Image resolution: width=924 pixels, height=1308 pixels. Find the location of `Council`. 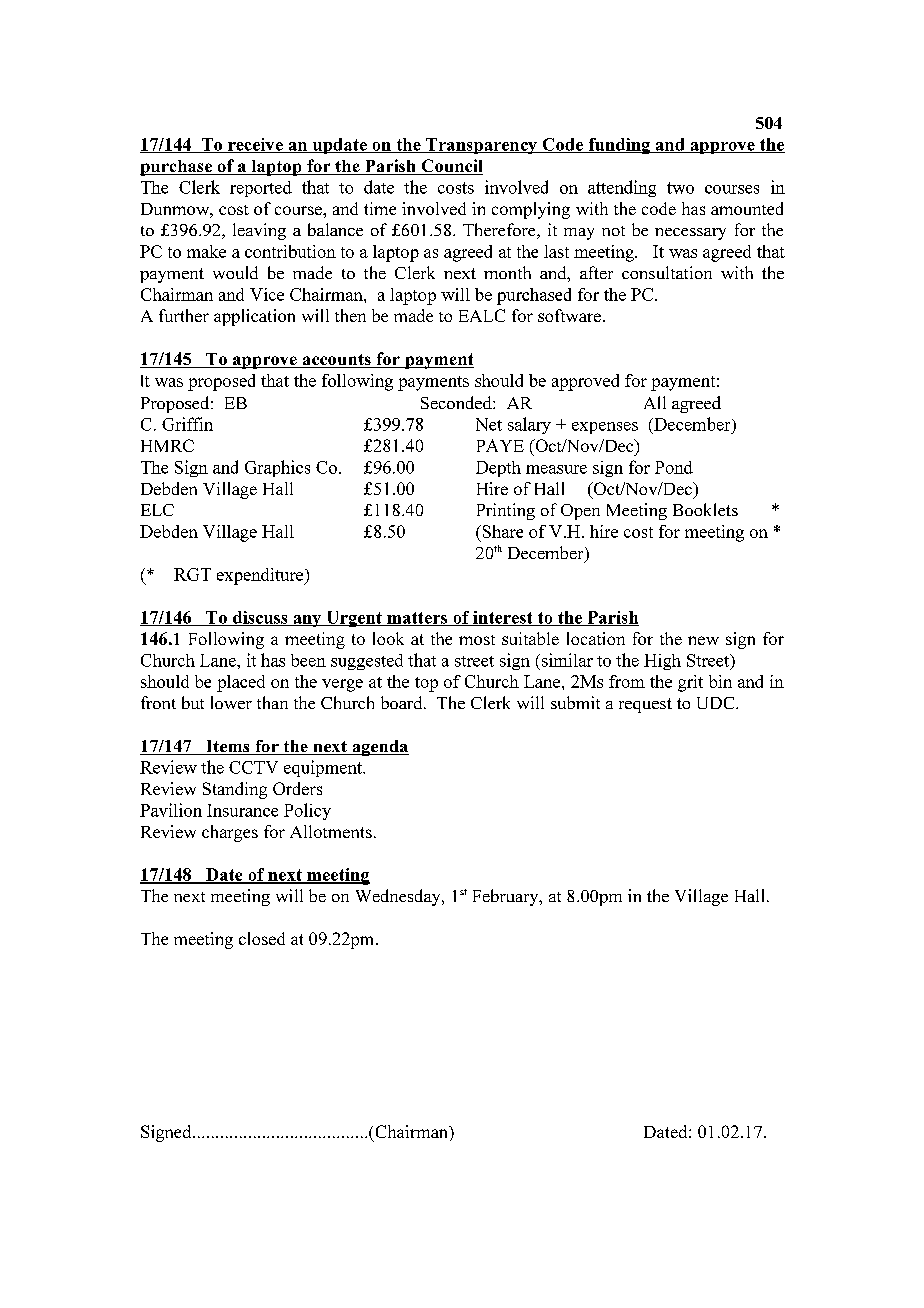

Council is located at coordinates (451, 167).
